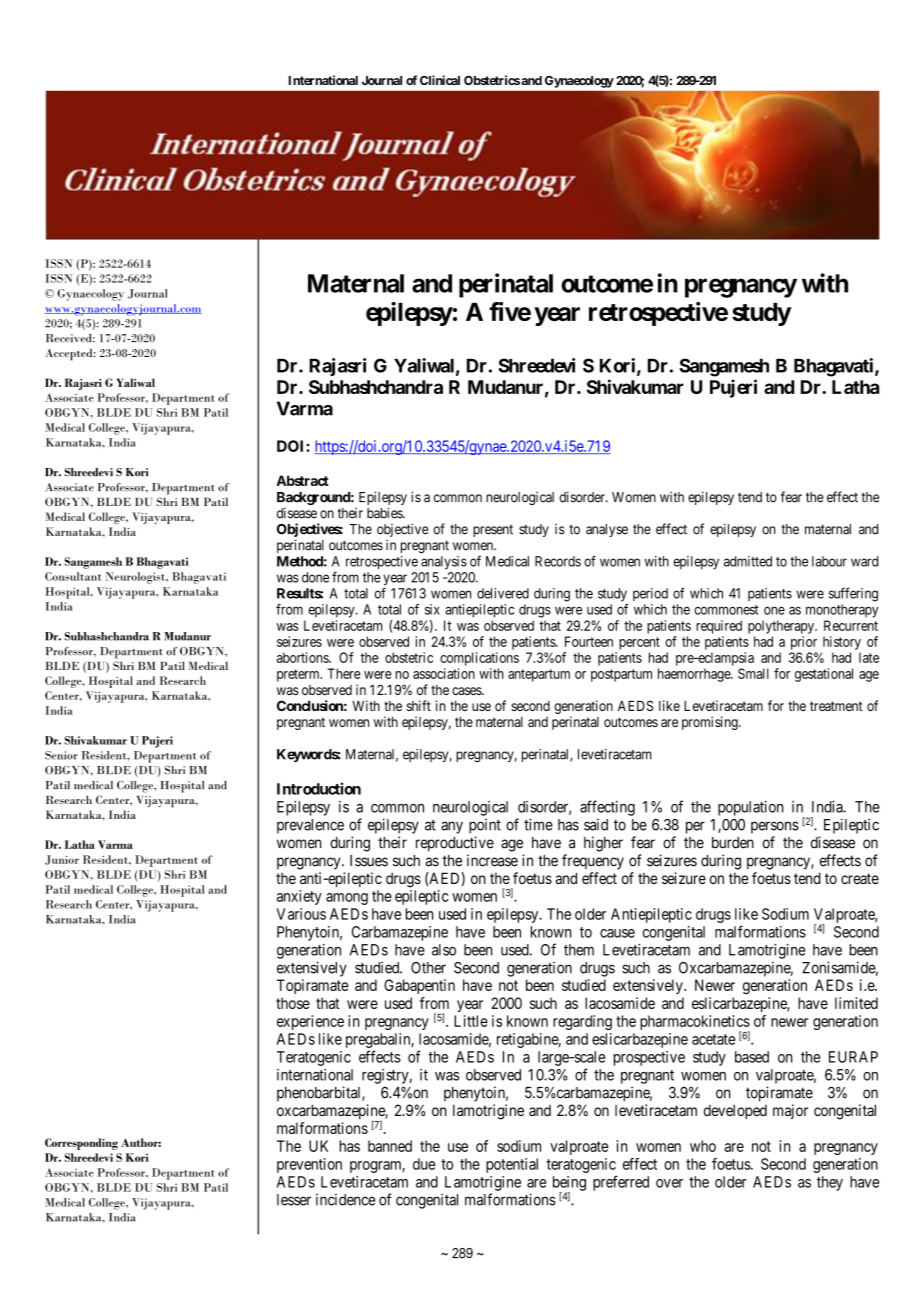 Image resolution: width=924 pixels, height=1307 pixels. What do you see at coordinates (804, 643) in the screenshot?
I see `prior` at bounding box center [804, 643].
